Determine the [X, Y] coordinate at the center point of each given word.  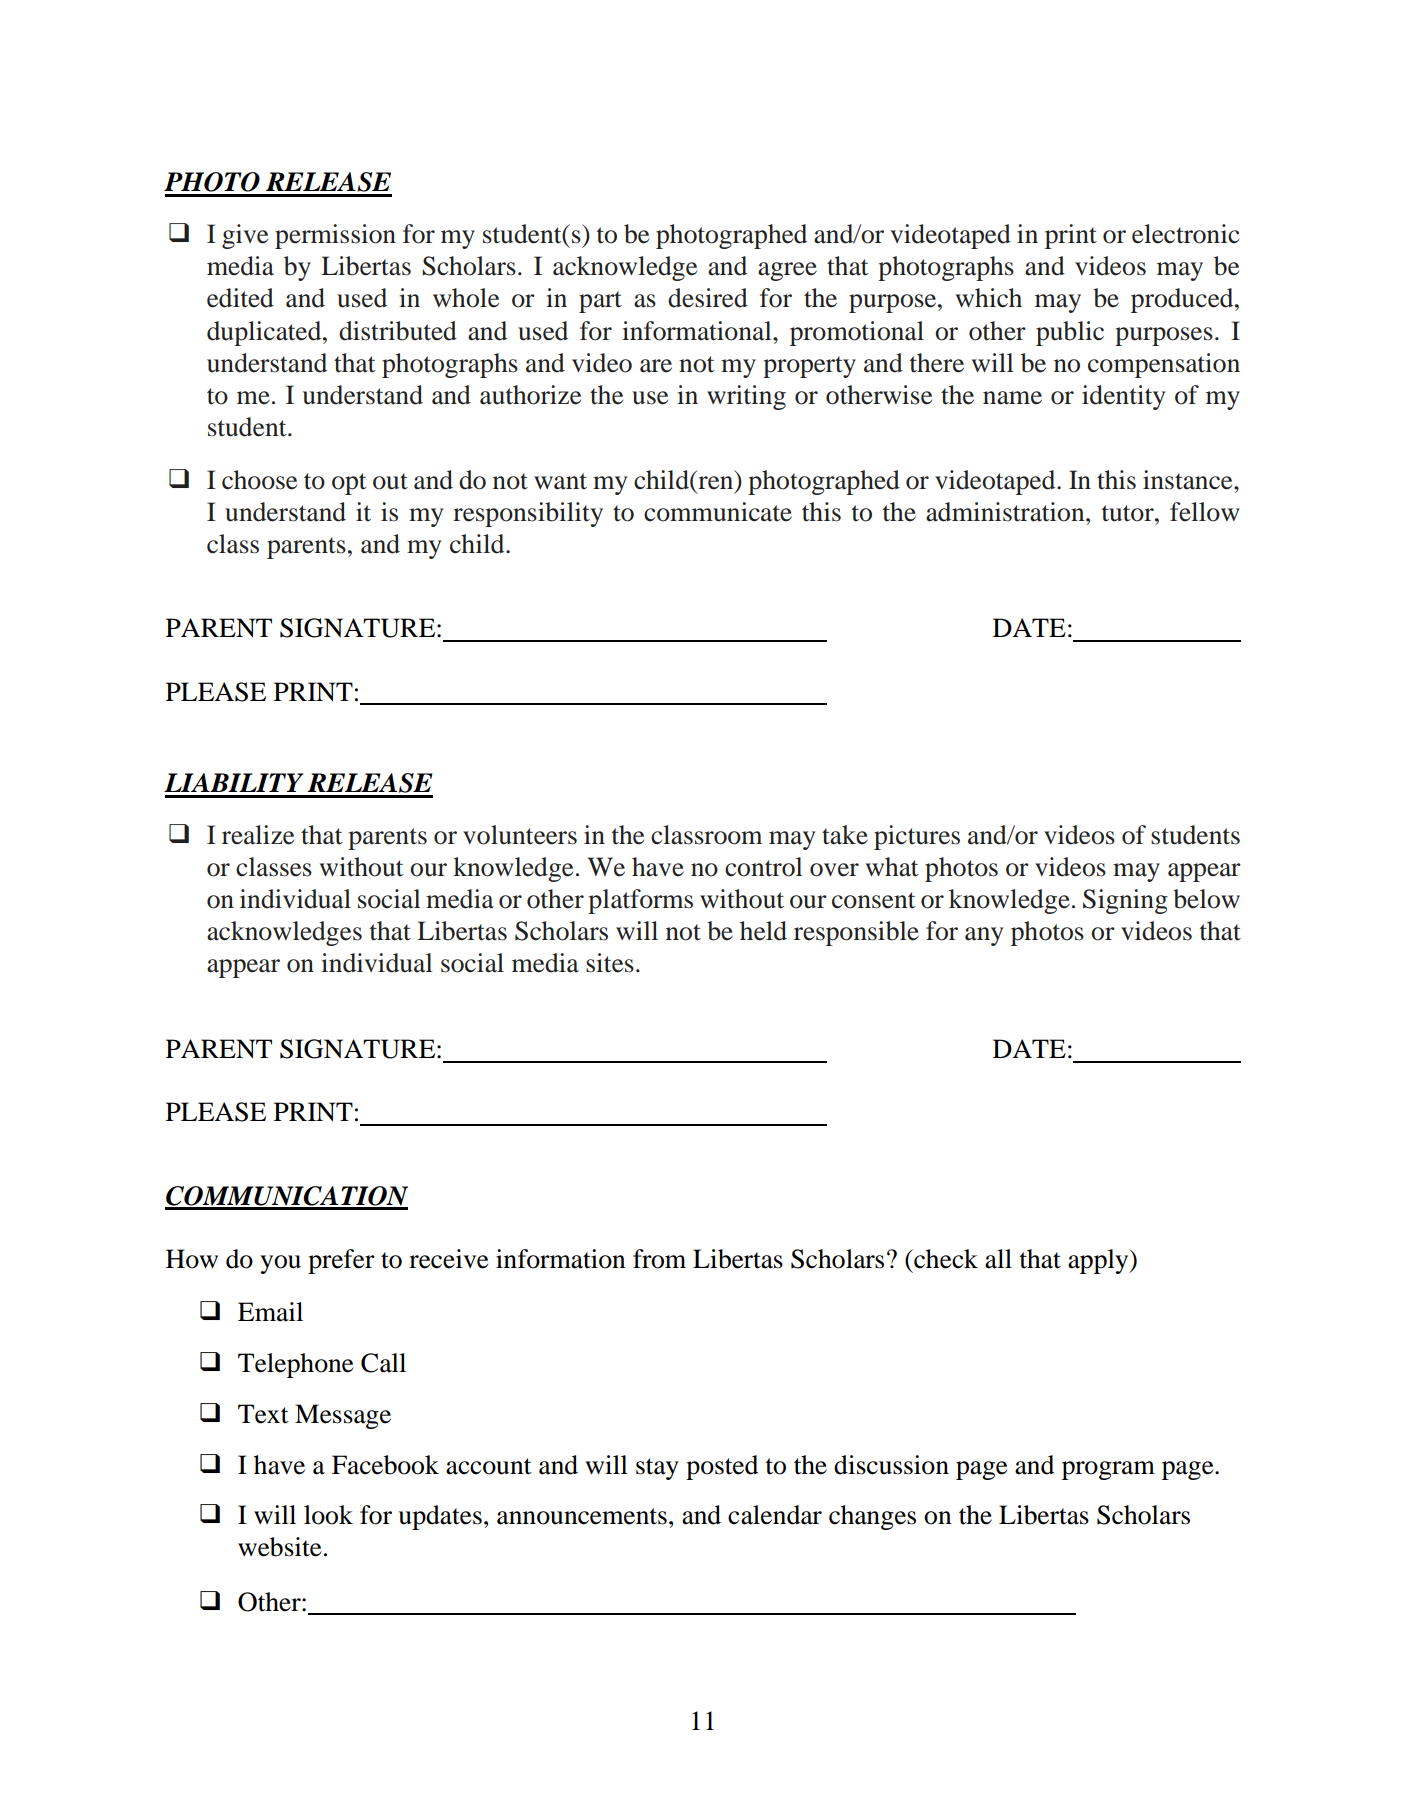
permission [335, 236]
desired [708, 298]
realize [258, 835]
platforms [640, 901]
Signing [1125, 901]
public [1070, 333]
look [328, 1515]
